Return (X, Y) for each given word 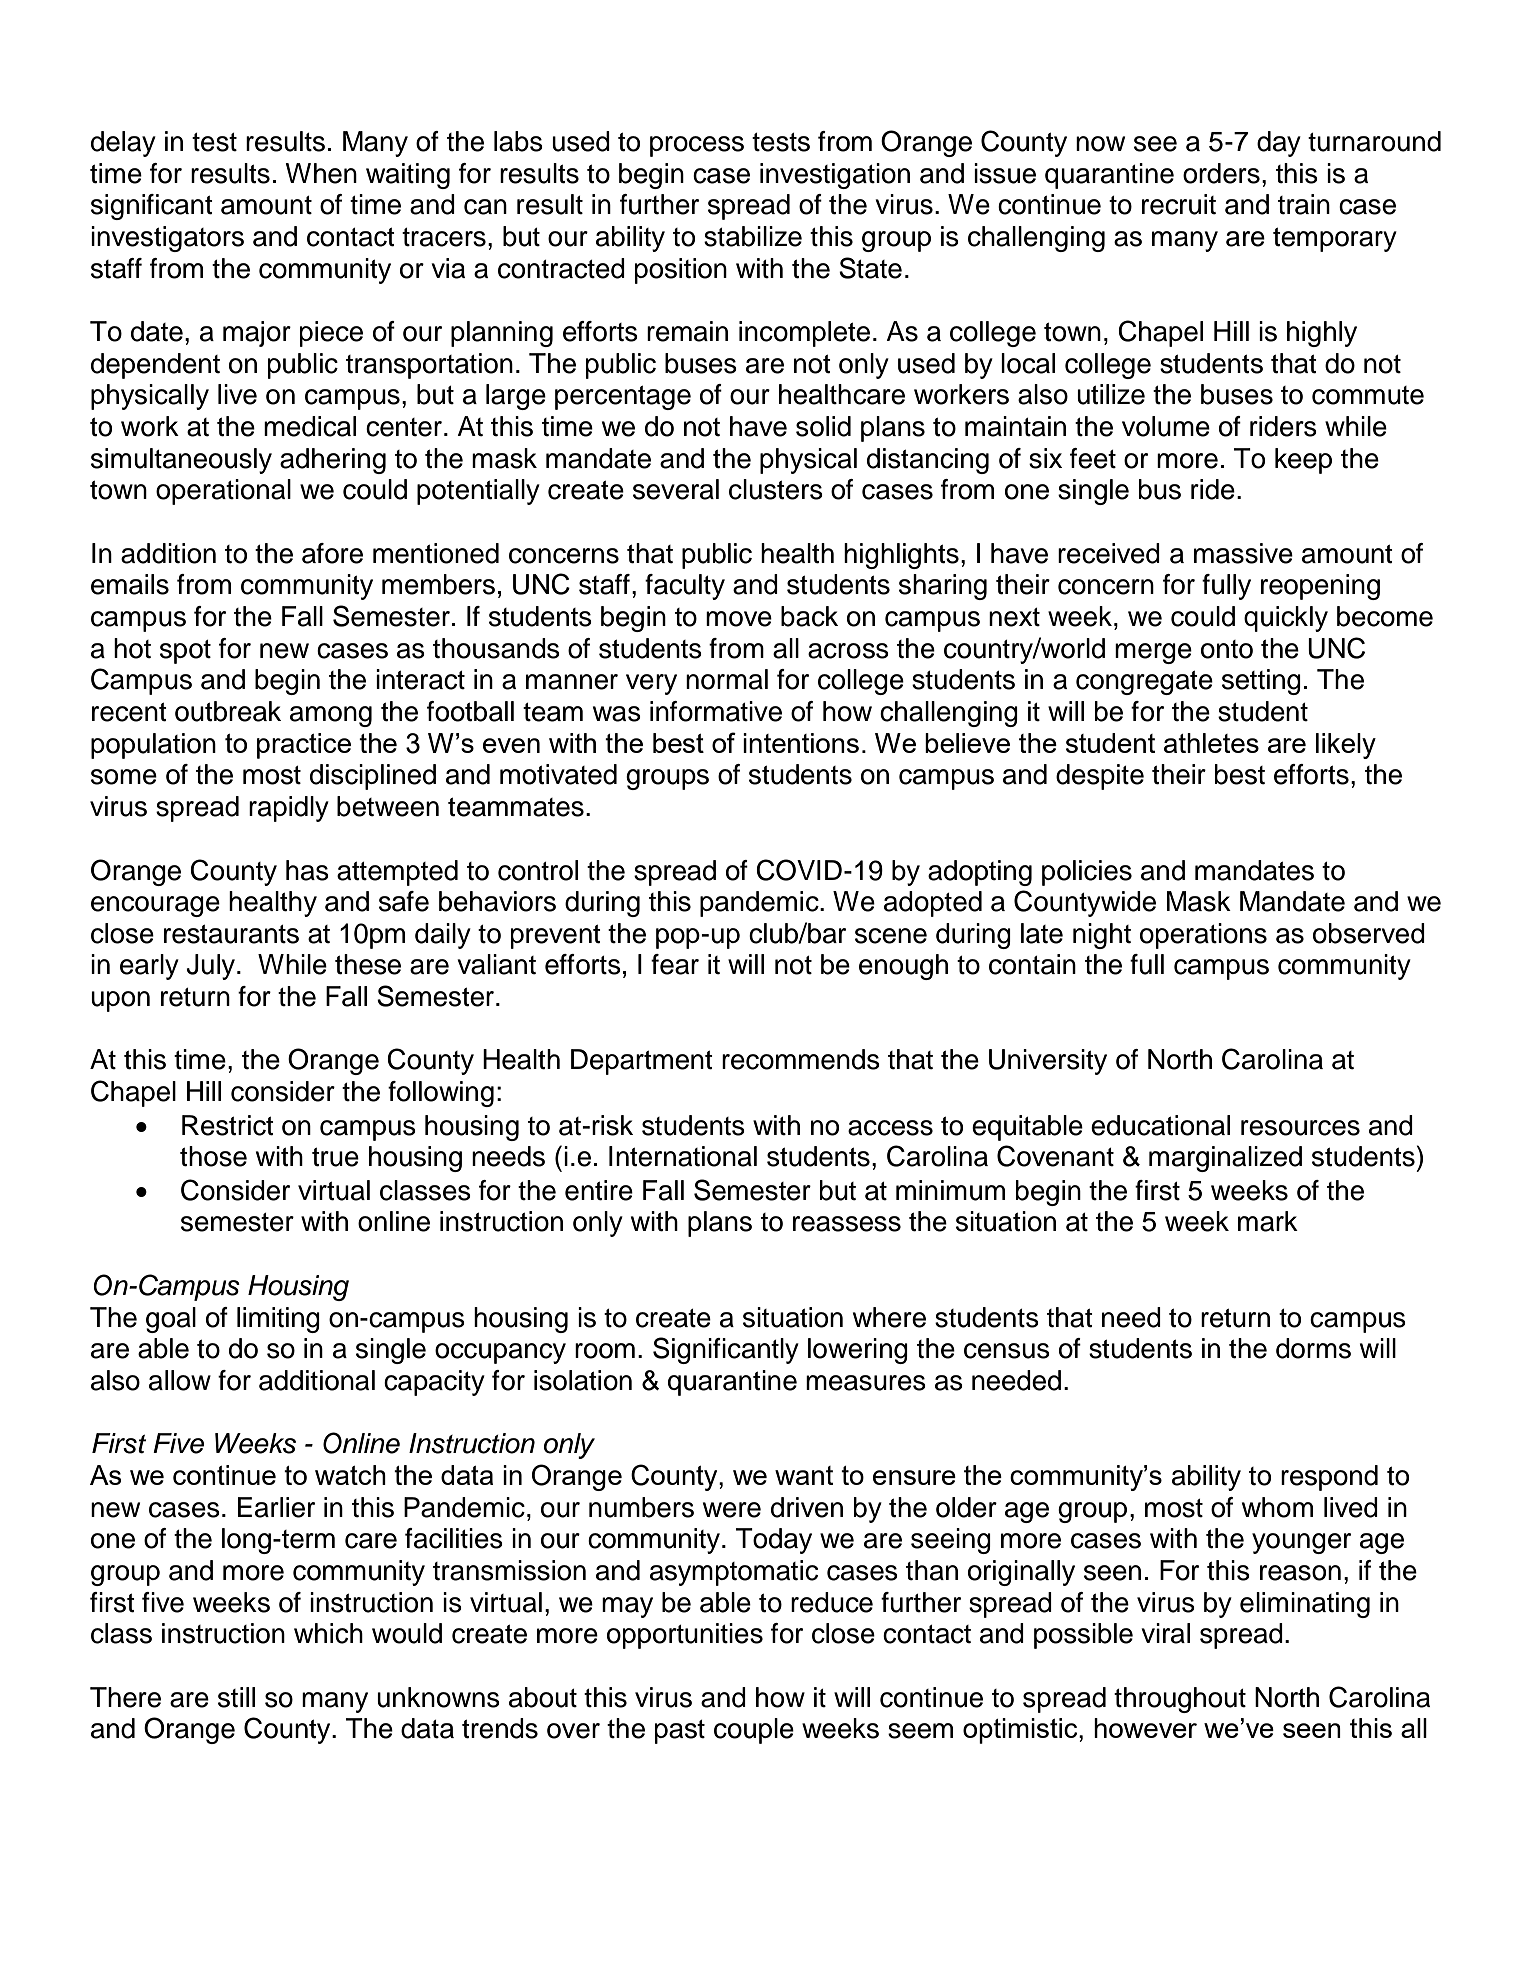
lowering (858, 1351)
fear (675, 964)
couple (754, 1731)
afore (332, 553)
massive (1243, 553)
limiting (278, 1320)
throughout (1180, 1700)
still (236, 1697)
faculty (685, 587)
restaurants (231, 934)
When (321, 173)
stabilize (753, 236)
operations (1203, 936)
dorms (1313, 1348)
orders (1221, 173)
